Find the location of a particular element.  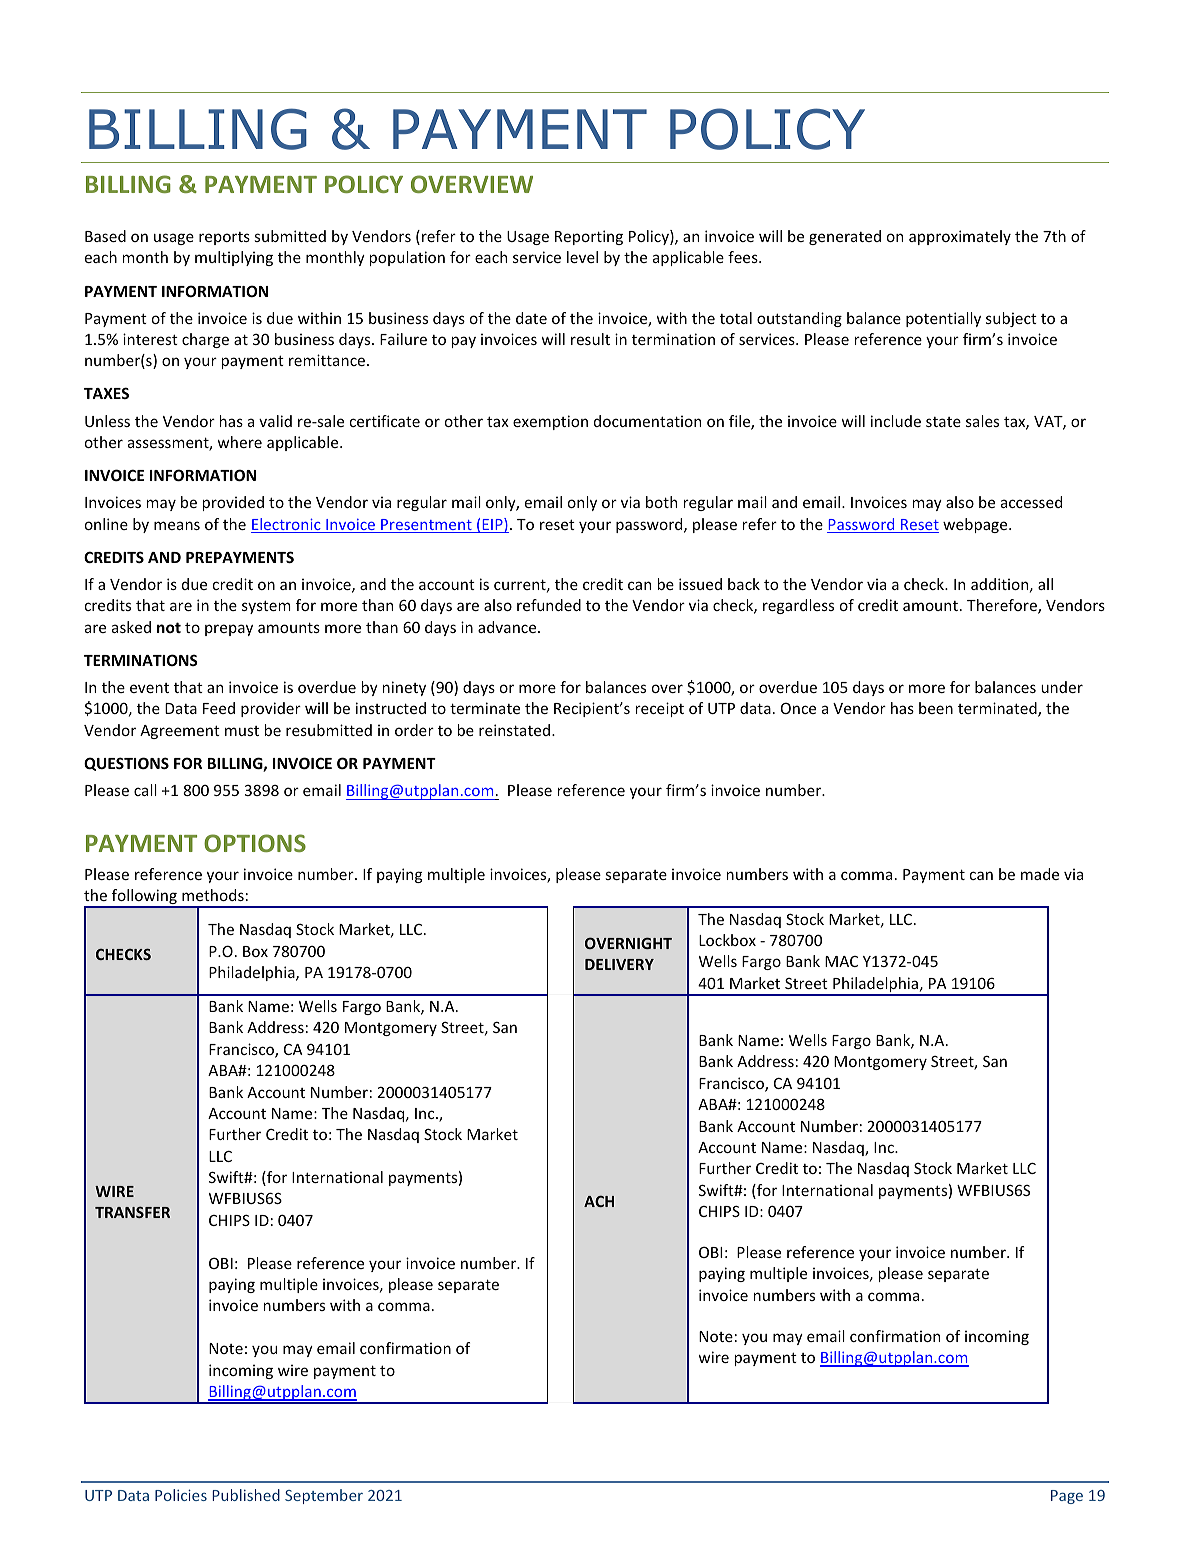

multiplying is located at coordinates (234, 258).
